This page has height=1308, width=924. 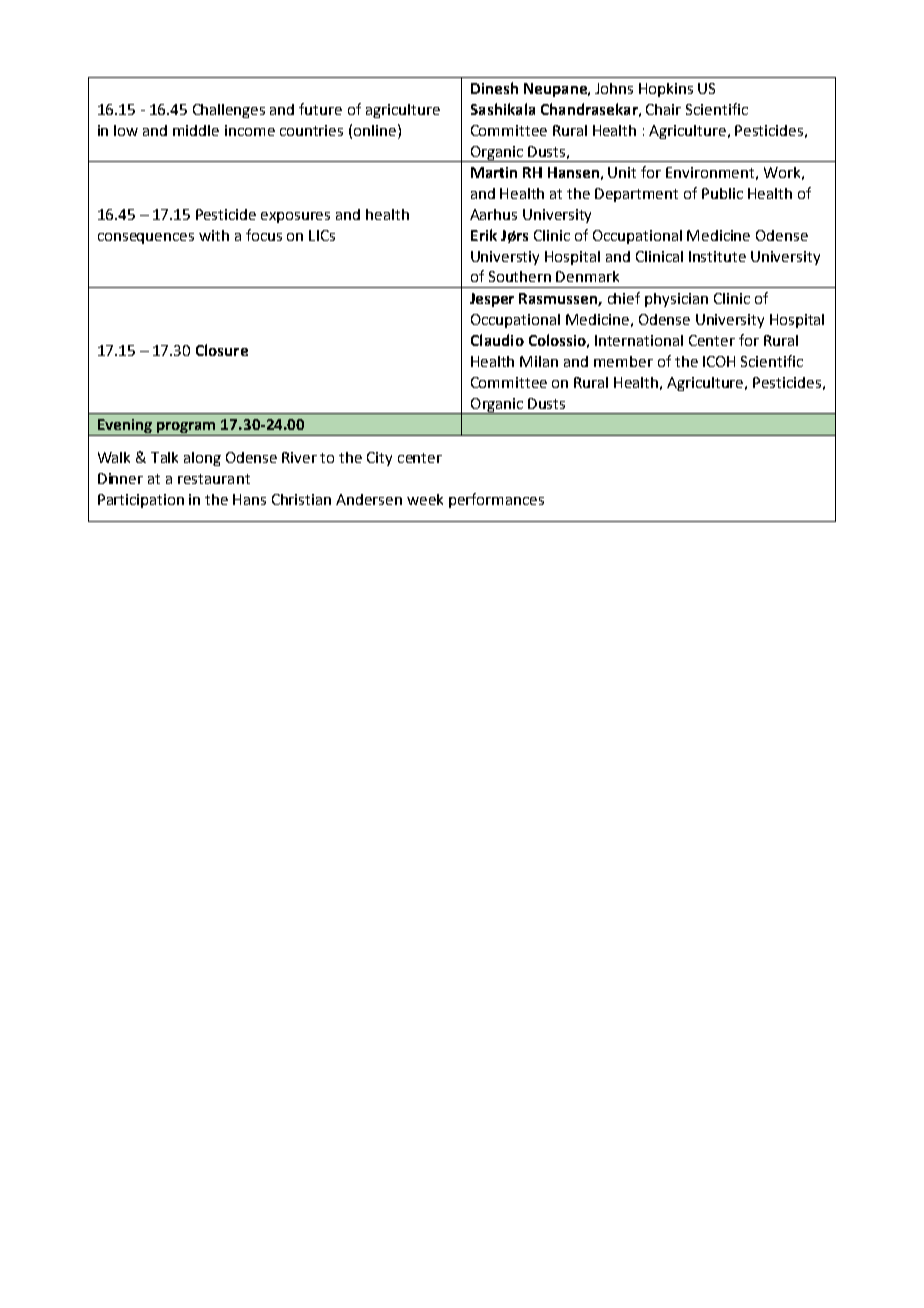 I want to click on Chair, so click(x=663, y=109).
